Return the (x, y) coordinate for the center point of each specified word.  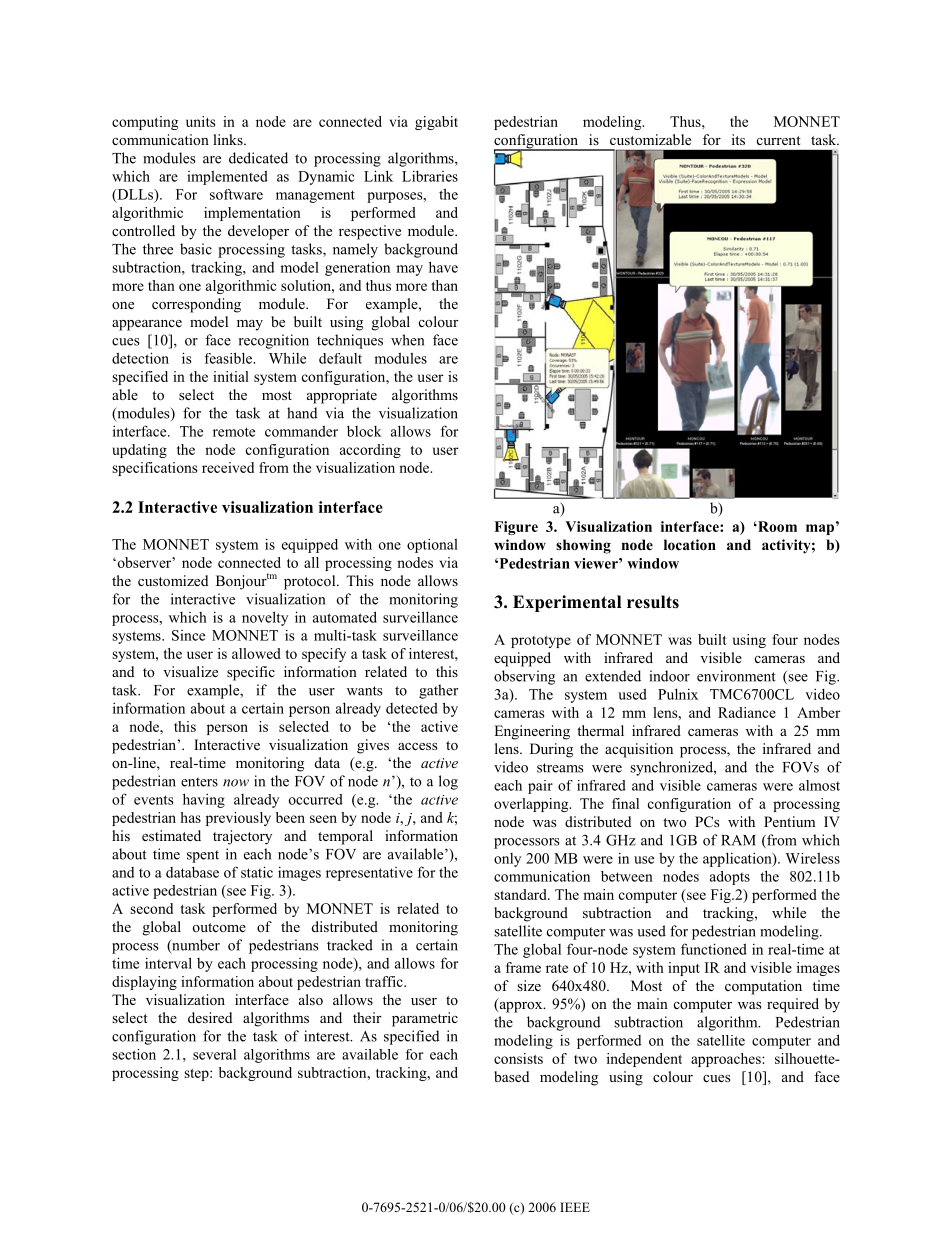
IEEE (575, 1207)
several (214, 1054)
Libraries (430, 176)
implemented (227, 177)
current (779, 140)
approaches (727, 1060)
